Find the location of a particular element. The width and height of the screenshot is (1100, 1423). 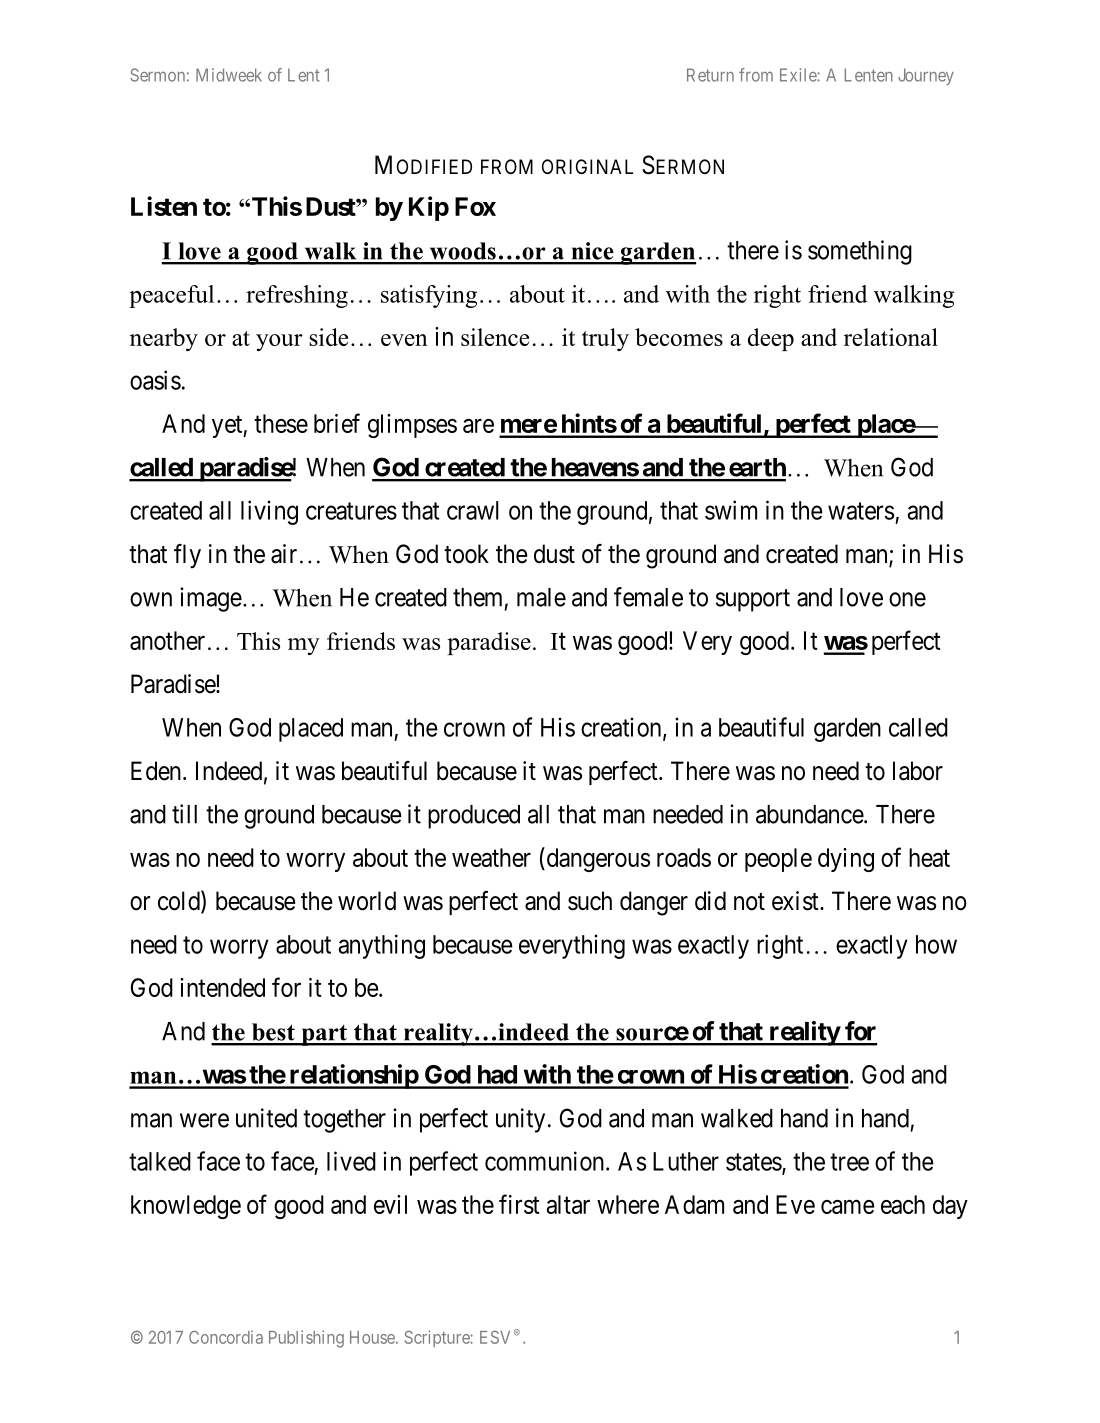

such is located at coordinates (590, 901).
